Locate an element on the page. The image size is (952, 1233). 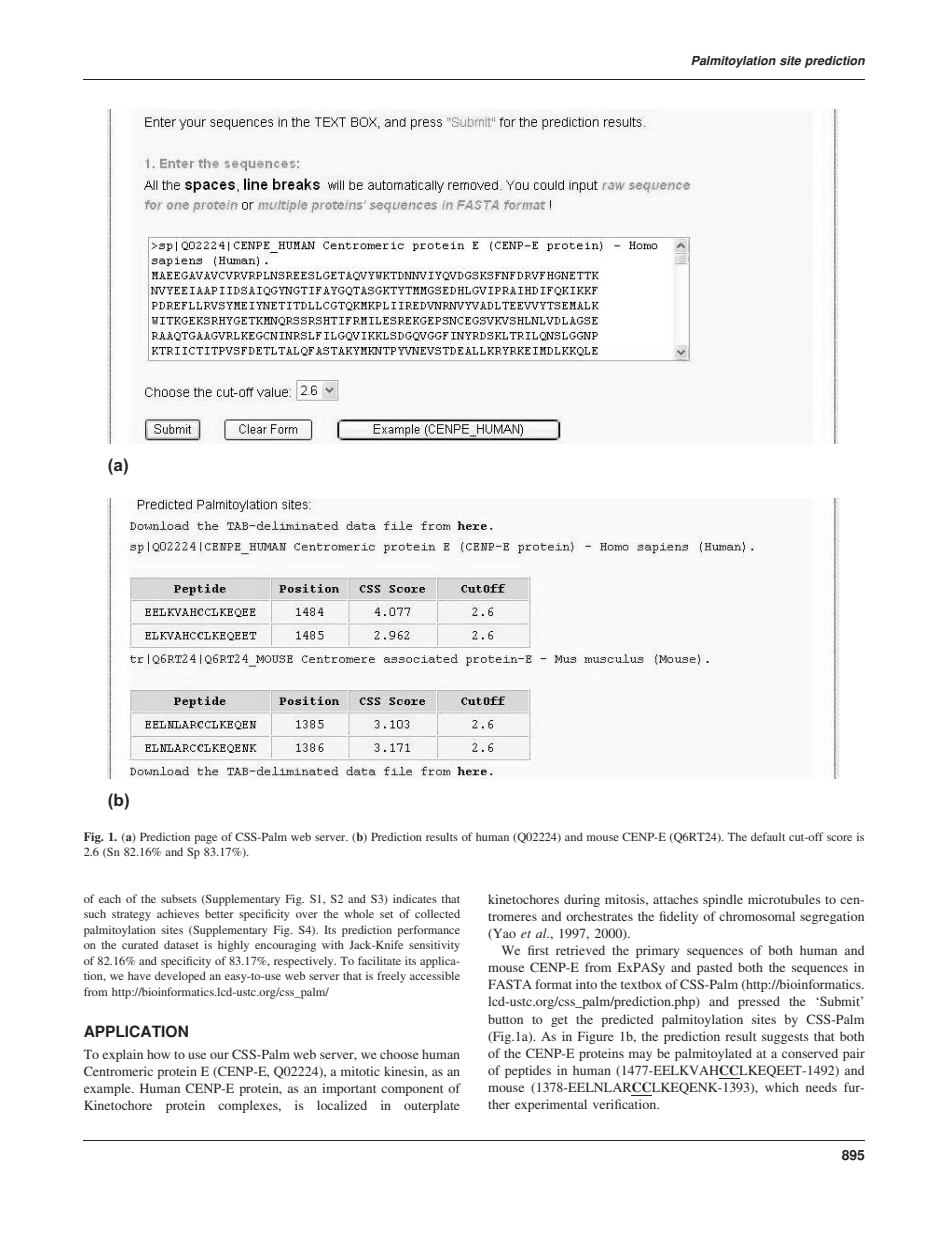
sensitivity is located at coordinates (434, 946).
